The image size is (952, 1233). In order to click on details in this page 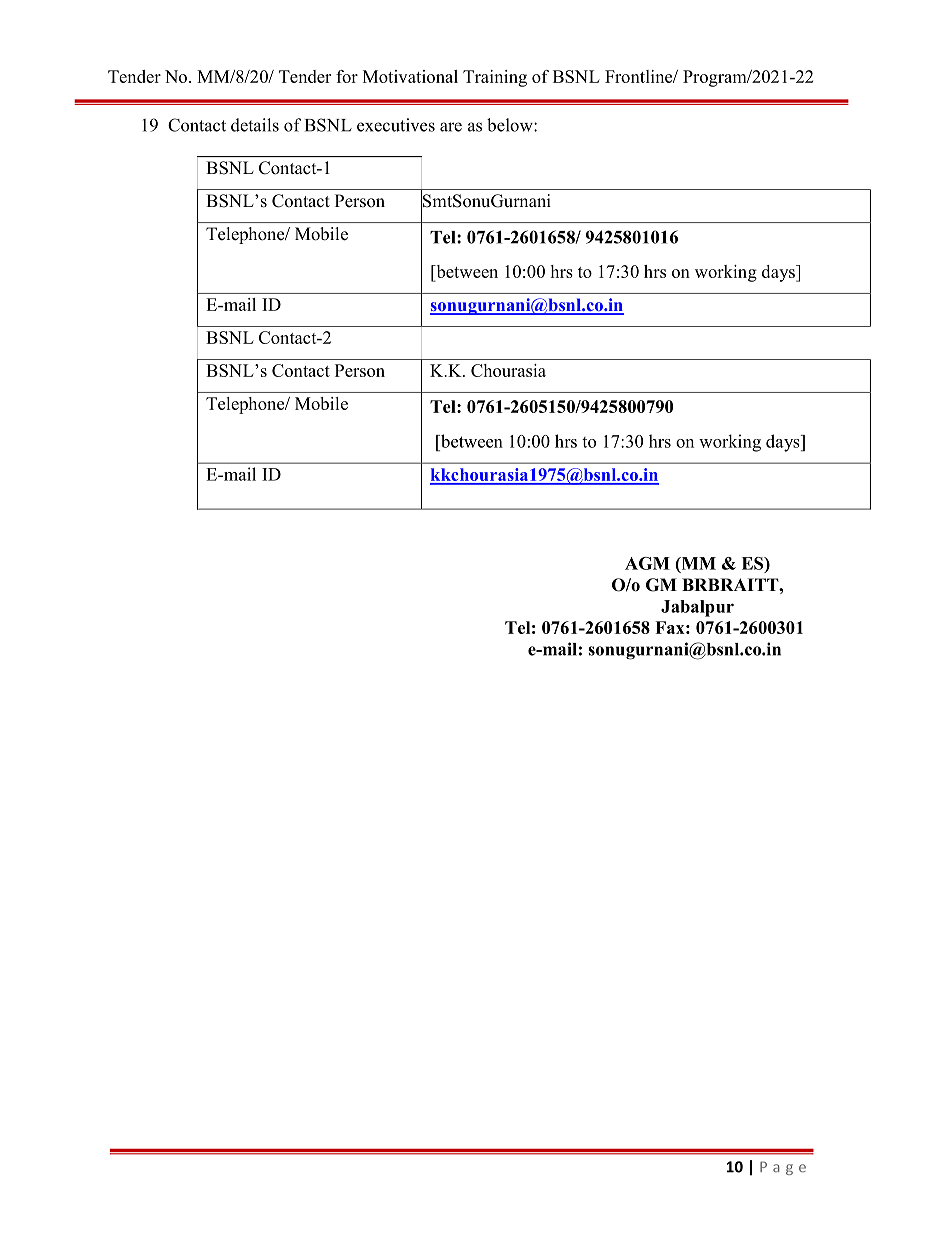, I will do `click(255, 125)`.
